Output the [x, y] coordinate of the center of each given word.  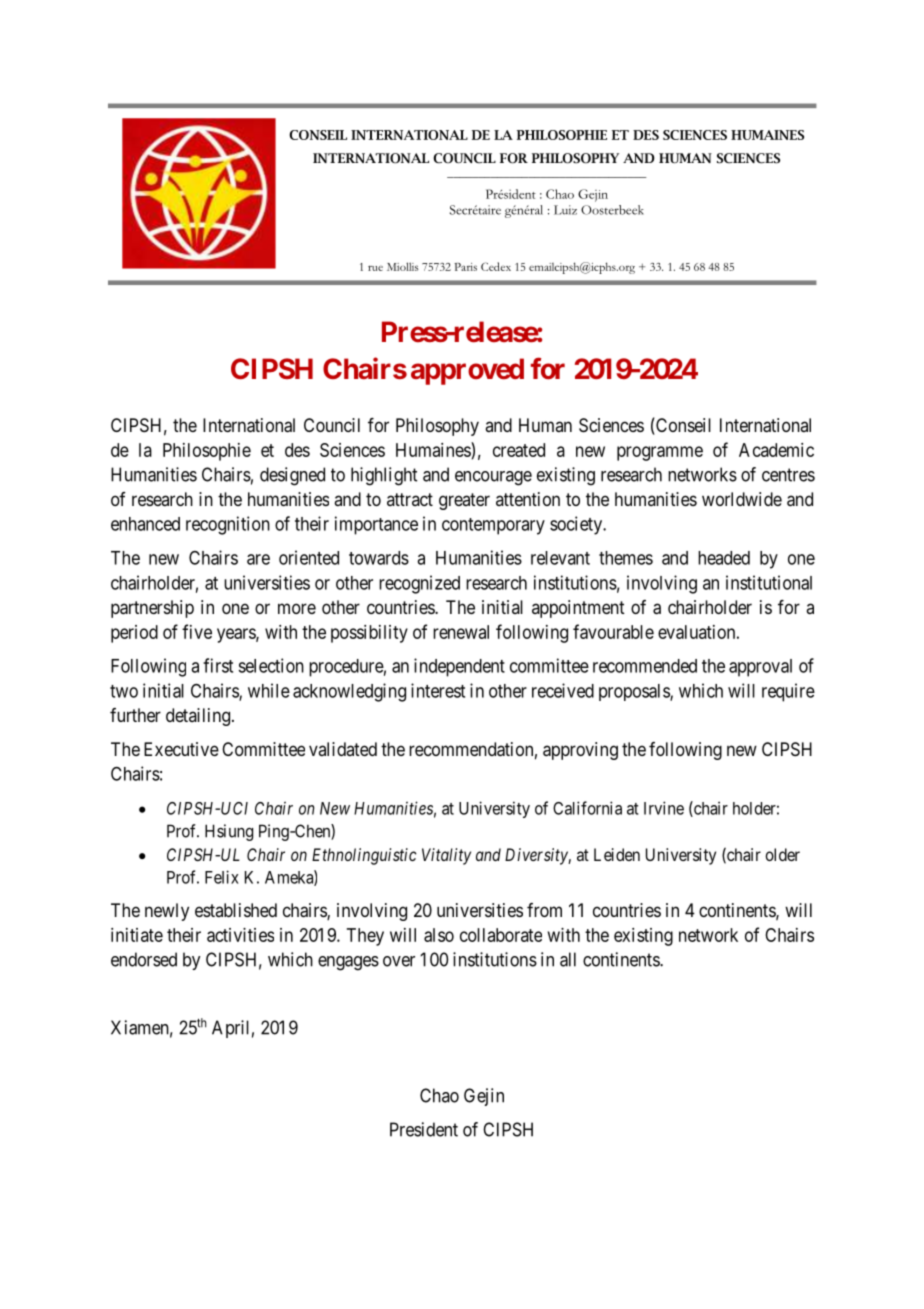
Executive [181, 749]
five [197, 631]
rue [375, 268]
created [519, 450]
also [439, 935]
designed [292, 476]
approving [580, 751]
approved [467, 371]
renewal [461, 632]
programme [660, 453]
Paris [465, 267]
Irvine [664, 808]
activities [240, 935]
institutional [769, 582]
